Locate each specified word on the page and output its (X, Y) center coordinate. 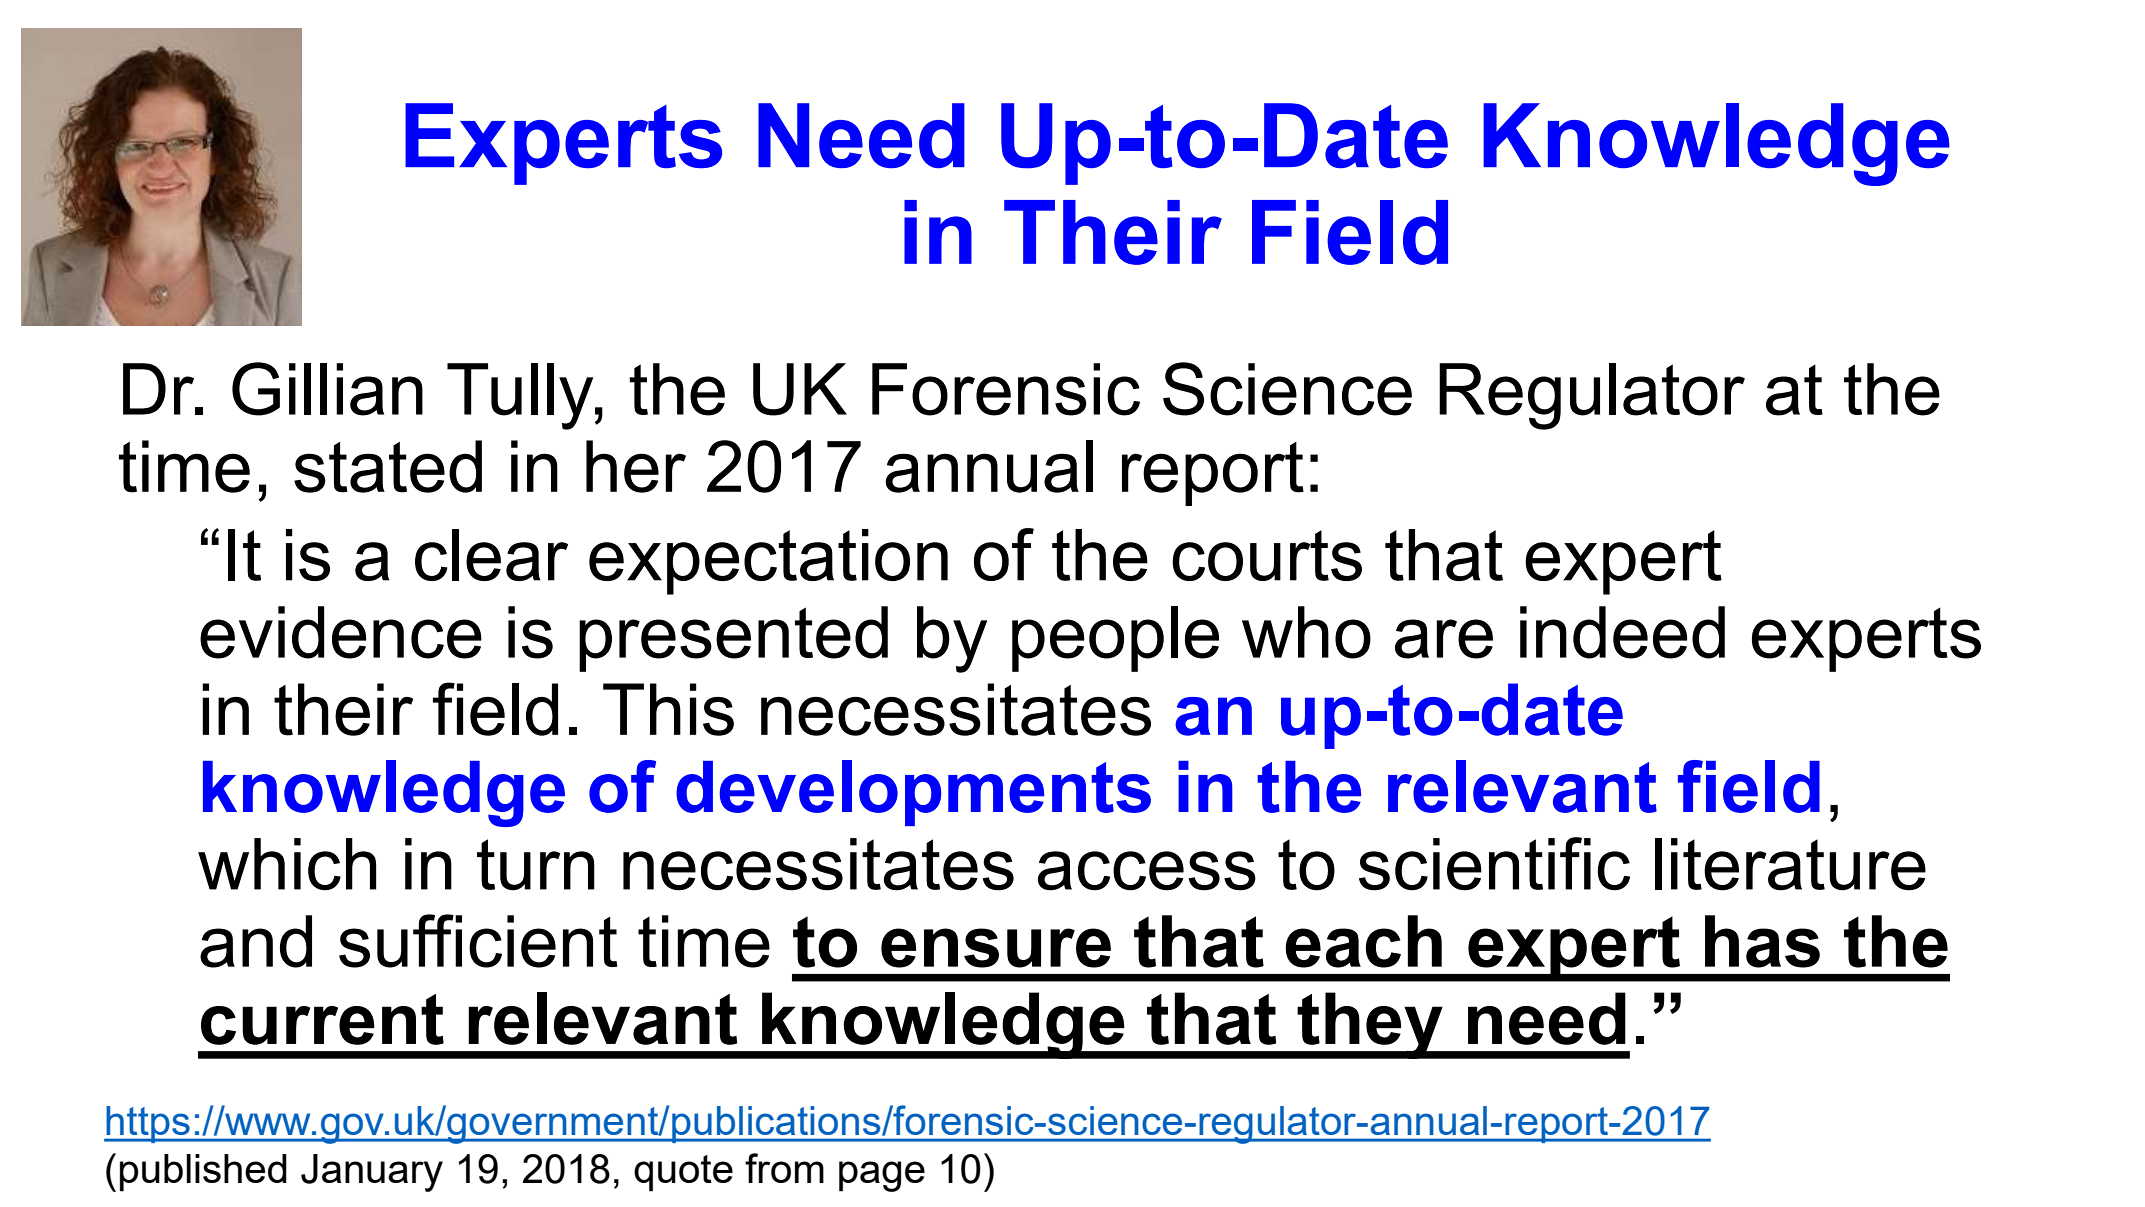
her (636, 466)
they (1370, 1025)
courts (1267, 555)
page (882, 1176)
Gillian (327, 389)
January (372, 1173)
